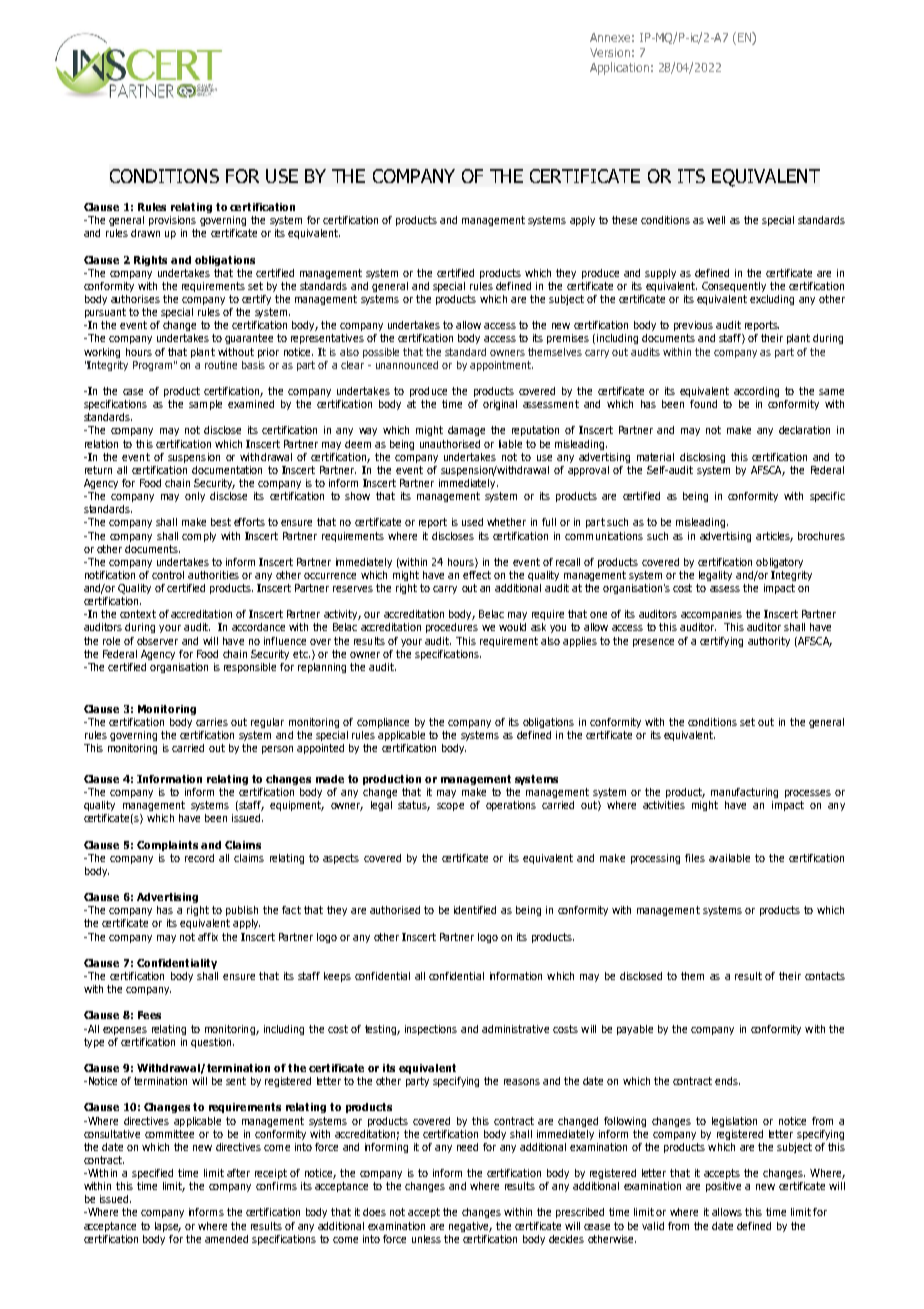 The image size is (924, 1309). Describe the element at coordinates (450, 807) in the screenshot. I see `scope` at that location.
